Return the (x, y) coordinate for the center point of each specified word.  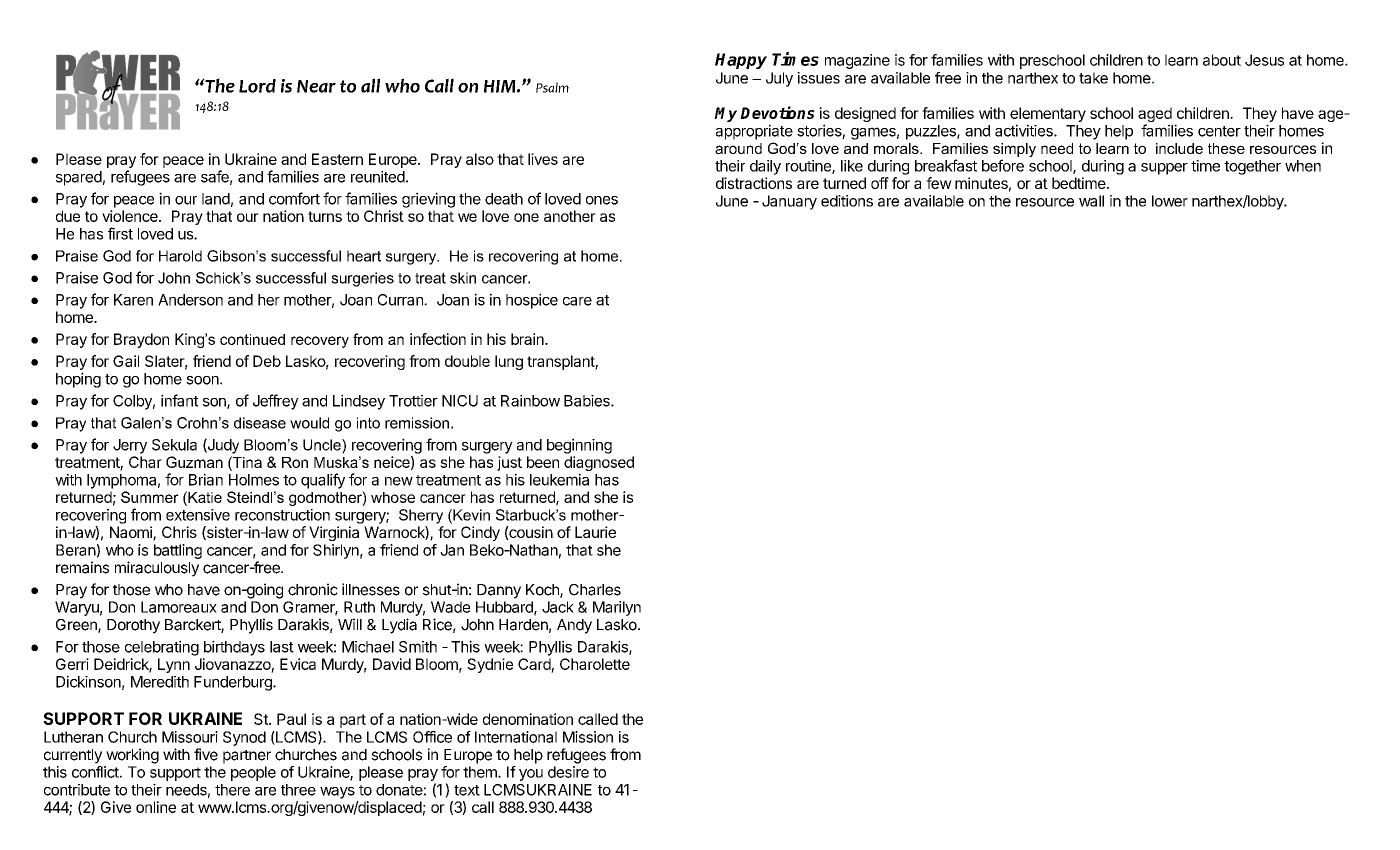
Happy (741, 61)
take (1093, 78)
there (232, 790)
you (531, 775)
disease (260, 423)
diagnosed (599, 465)
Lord (257, 86)
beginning (579, 446)
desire (568, 772)
